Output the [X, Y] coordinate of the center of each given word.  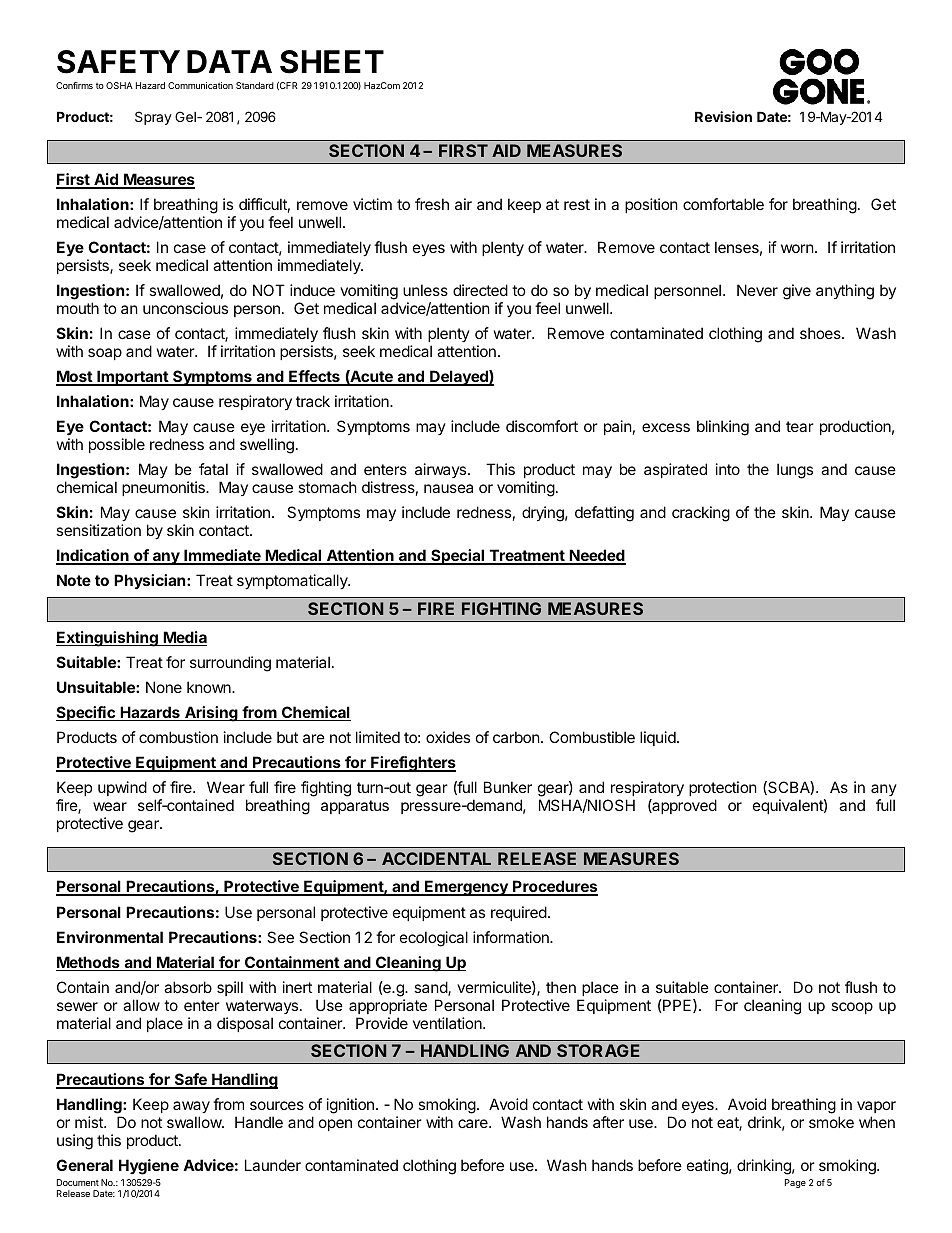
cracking [701, 514]
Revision [723, 116]
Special [458, 557]
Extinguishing [108, 639]
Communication [200, 85]
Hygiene [149, 1167]
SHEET [332, 62]
